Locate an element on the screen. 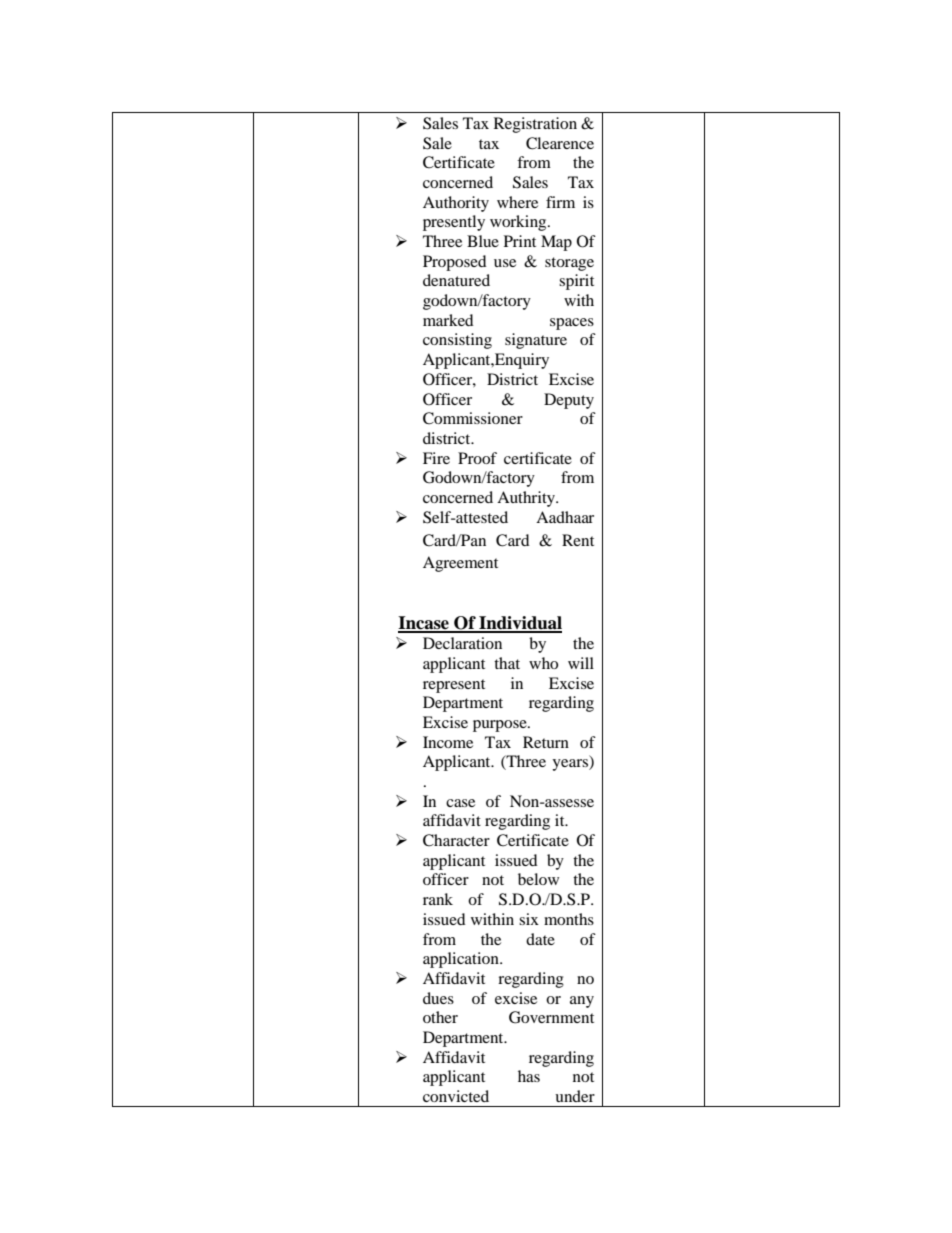 The image size is (952, 1233). firm is located at coordinates (560, 202).
